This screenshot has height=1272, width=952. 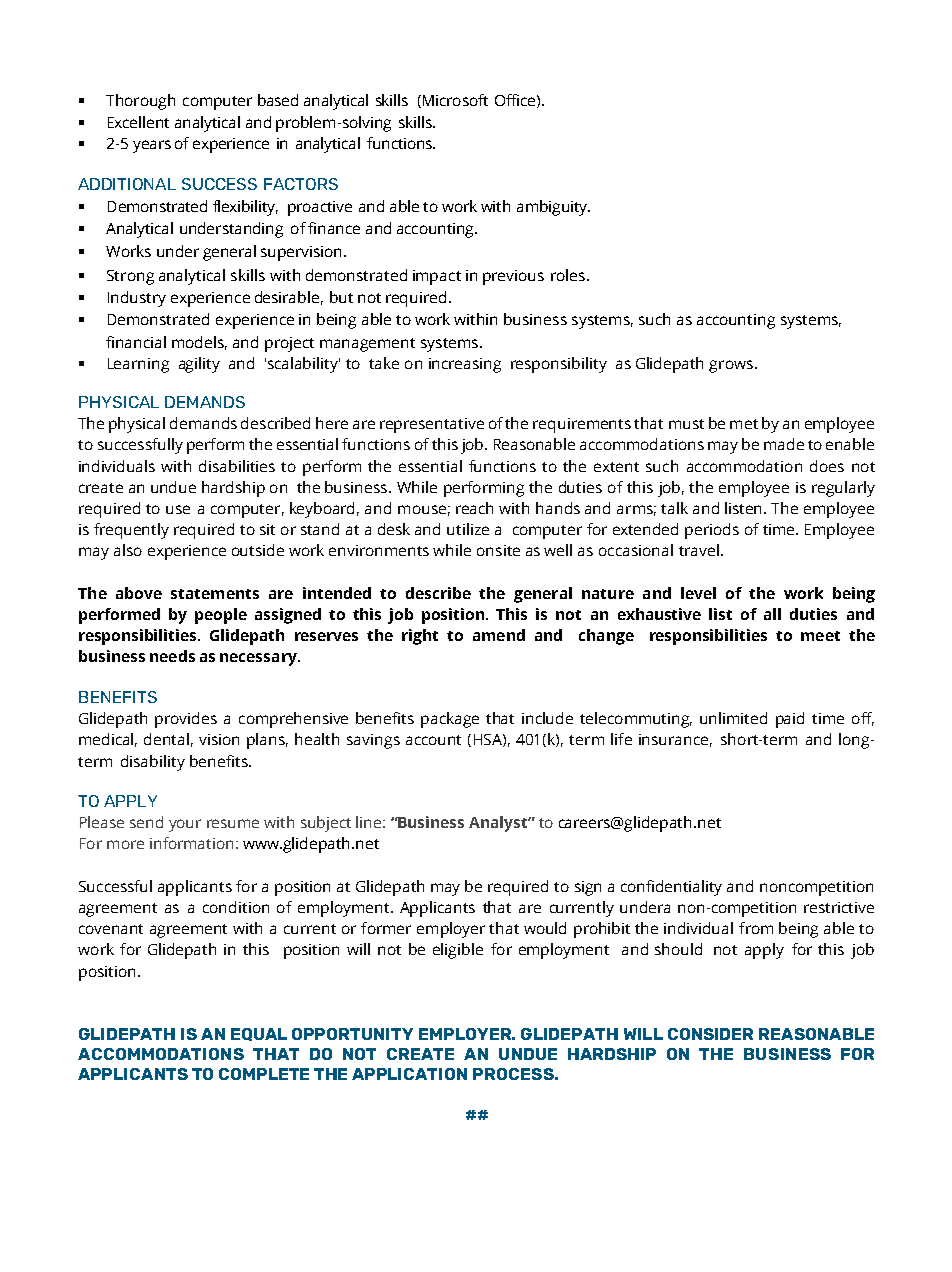 What do you see at coordinates (185, 825) in the screenshot?
I see `your` at bounding box center [185, 825].
